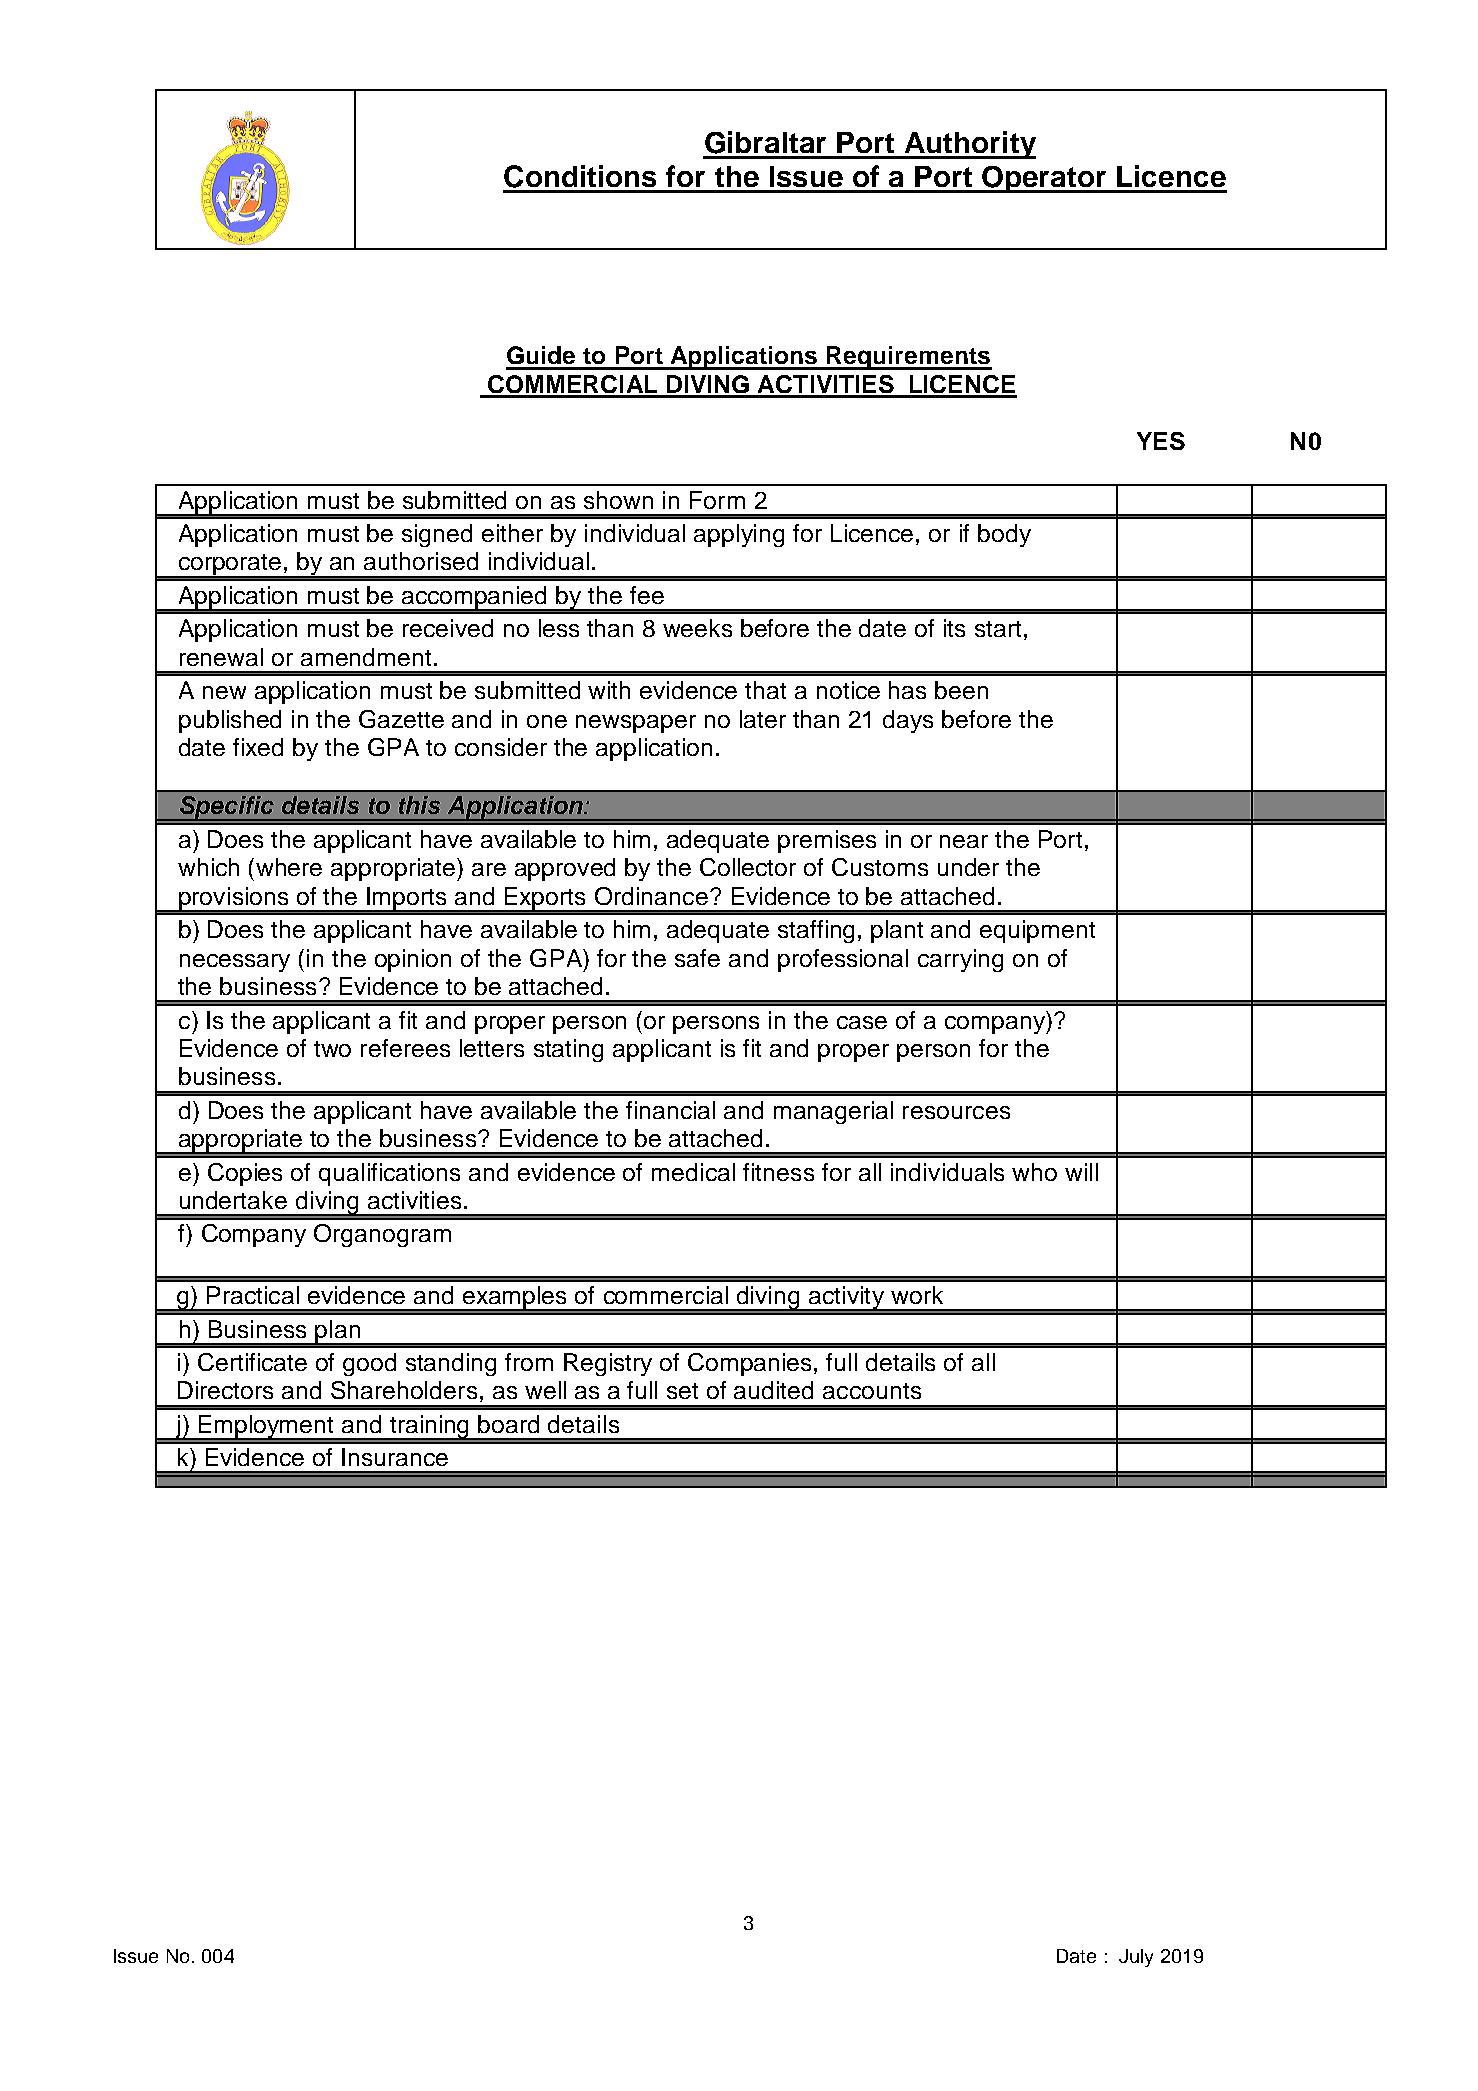 The width and height of the document is (1478, 2091). What do you see at coordinates (1044, 179) in the document?
I see `Operator` at bounding box center [1044, 179].
